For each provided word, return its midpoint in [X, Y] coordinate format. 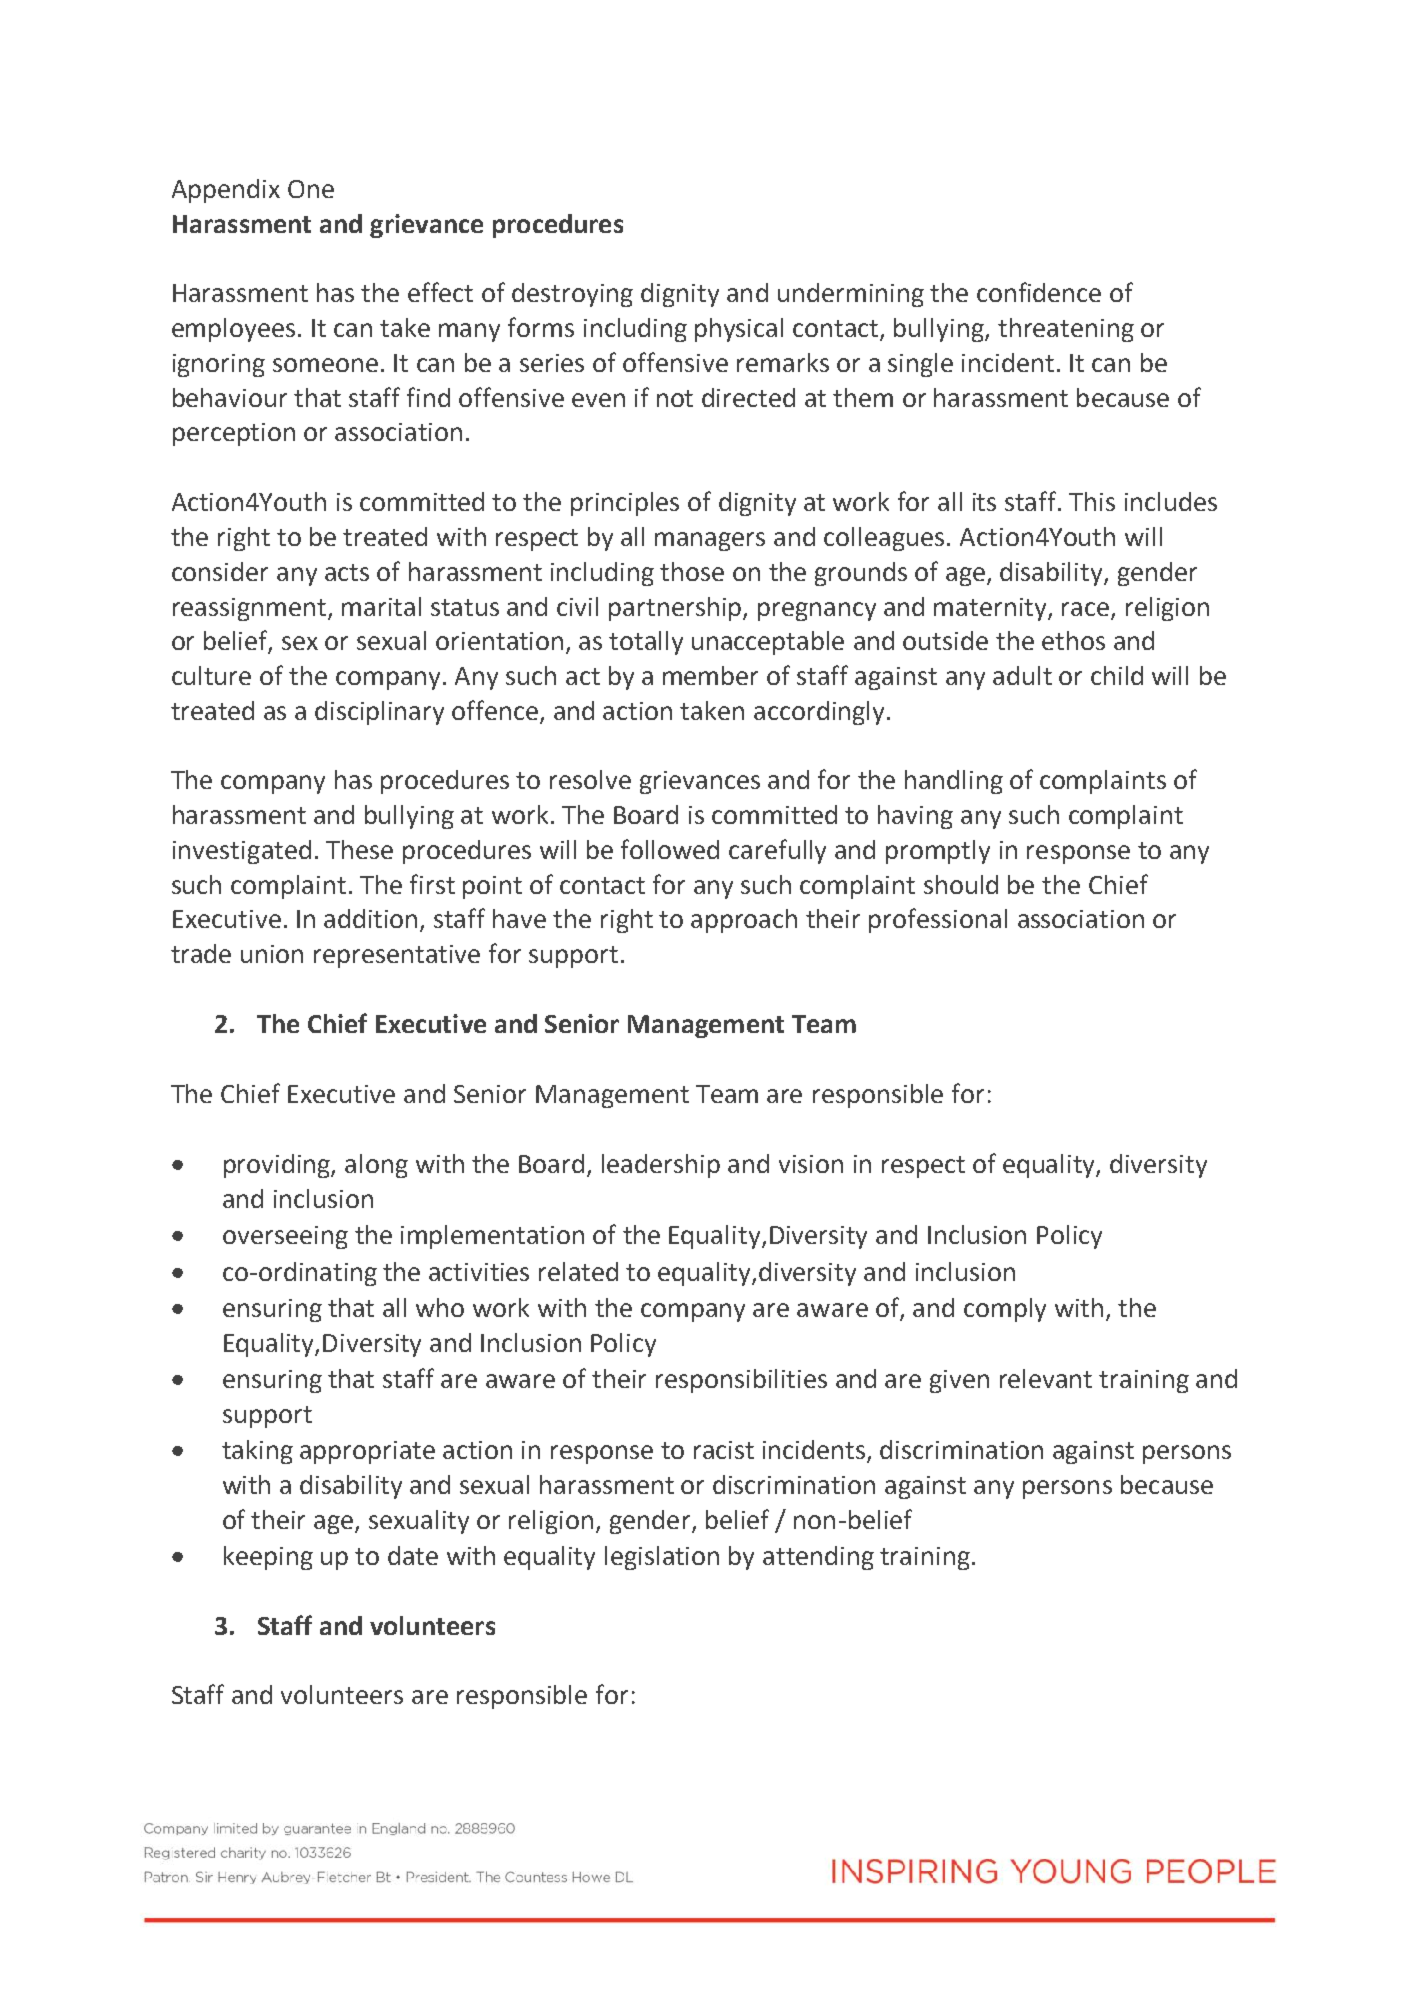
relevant [1046, 1378]
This [1092, 501]
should [961, 884]
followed [670, 849]
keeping [268, 1558]
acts [347, 572]
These [359, 849]
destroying [572, 295]
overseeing [285, 1237]
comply [1005, 1310]
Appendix [226, 191]
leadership [661, 1166]
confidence [1039, 292]
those [692, 571]
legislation [662, 1558]
